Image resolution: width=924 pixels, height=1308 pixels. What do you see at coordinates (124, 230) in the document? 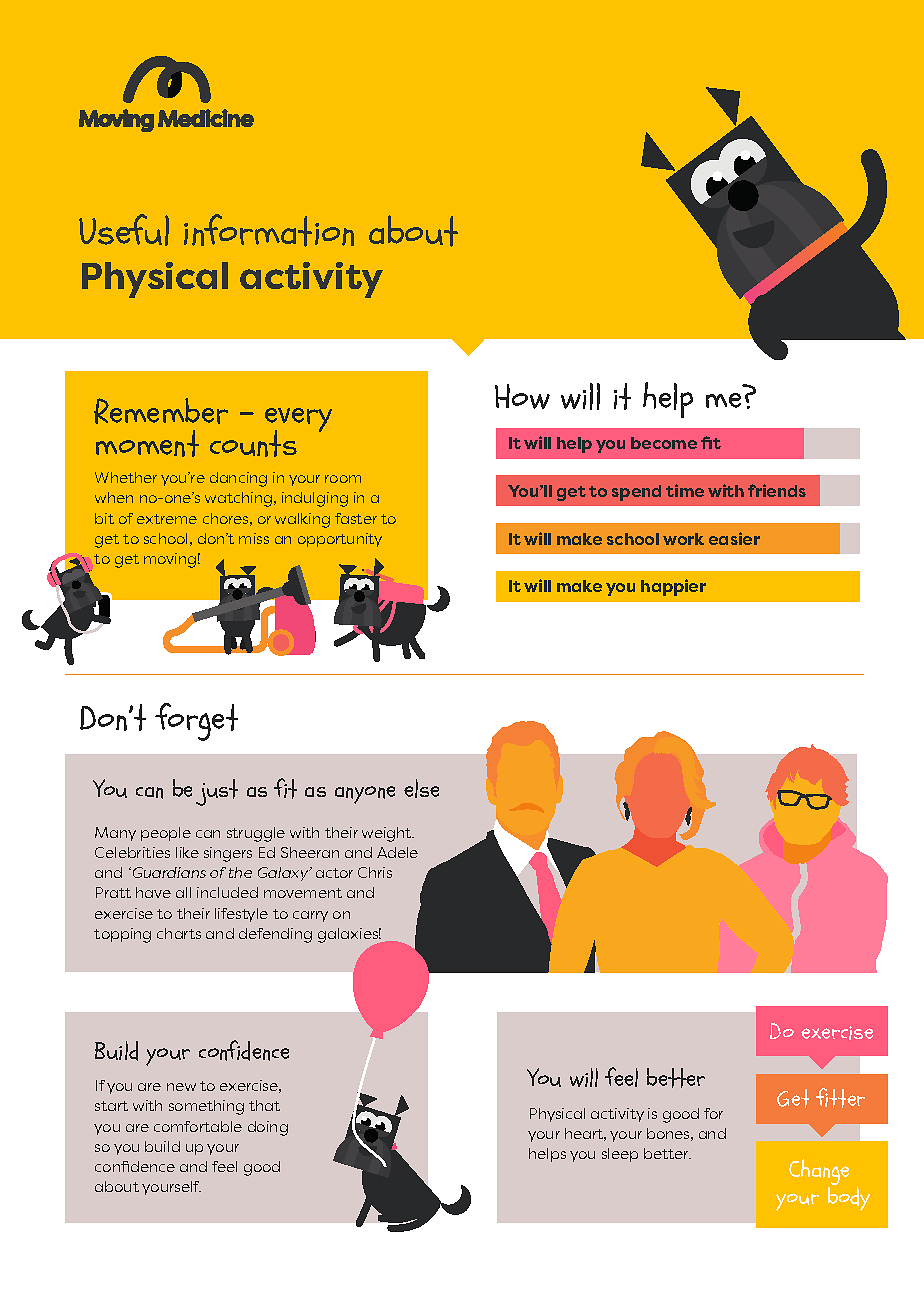
I see `Useful` at bounding box center [124, 230].
